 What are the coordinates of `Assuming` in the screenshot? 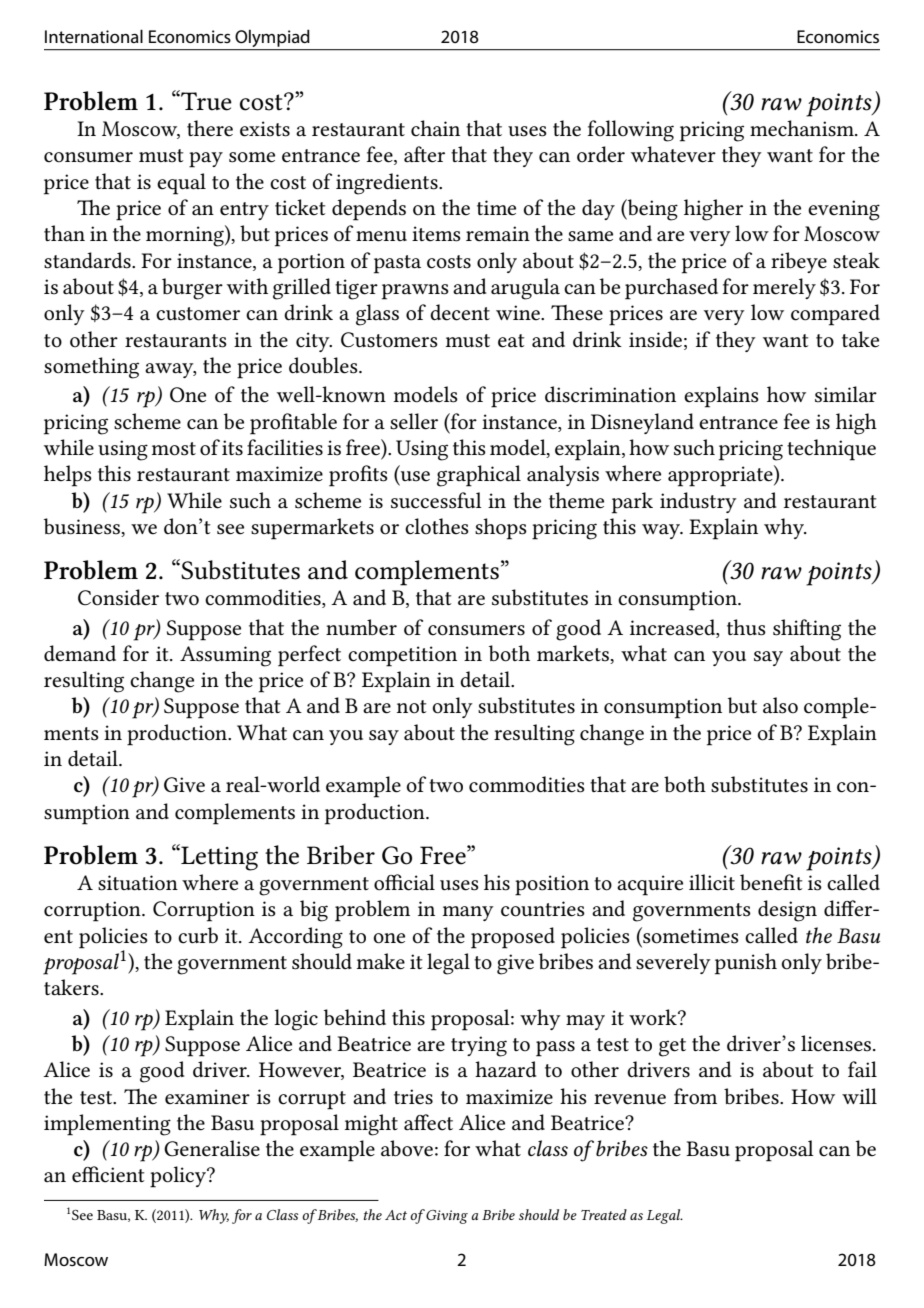 It's located at (225, 656).
